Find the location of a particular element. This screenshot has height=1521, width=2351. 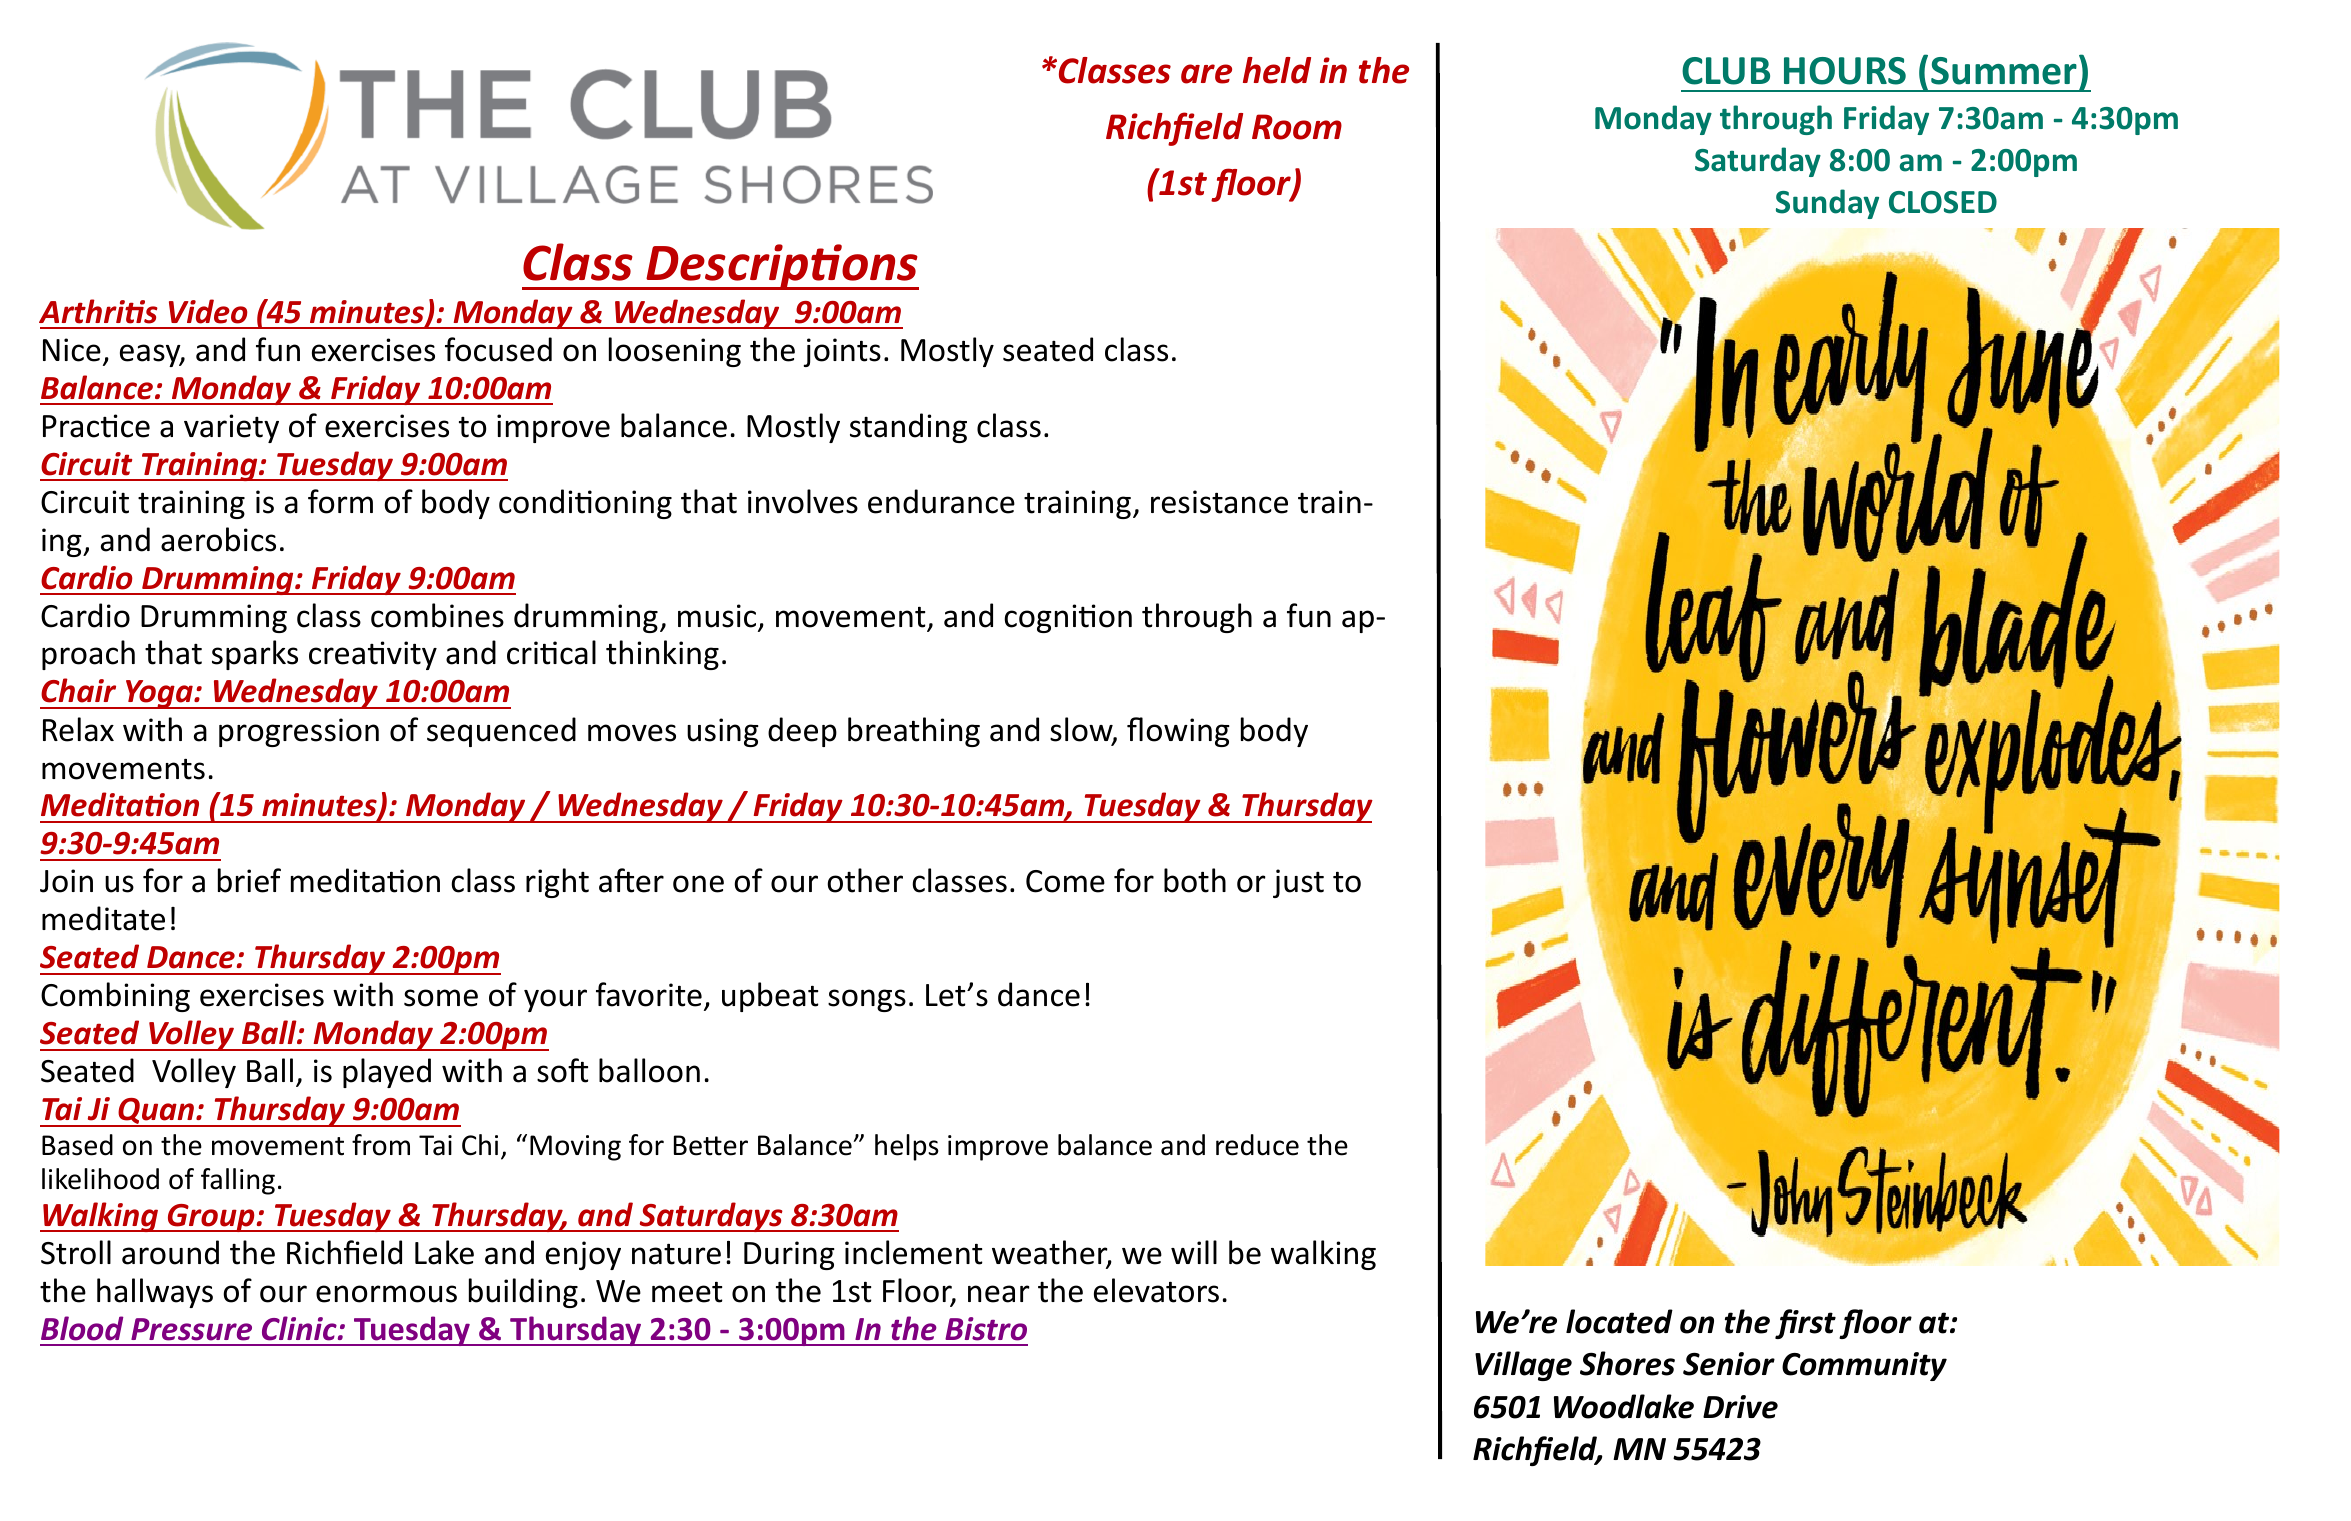

endurance is located at coordinates (941, 501).
